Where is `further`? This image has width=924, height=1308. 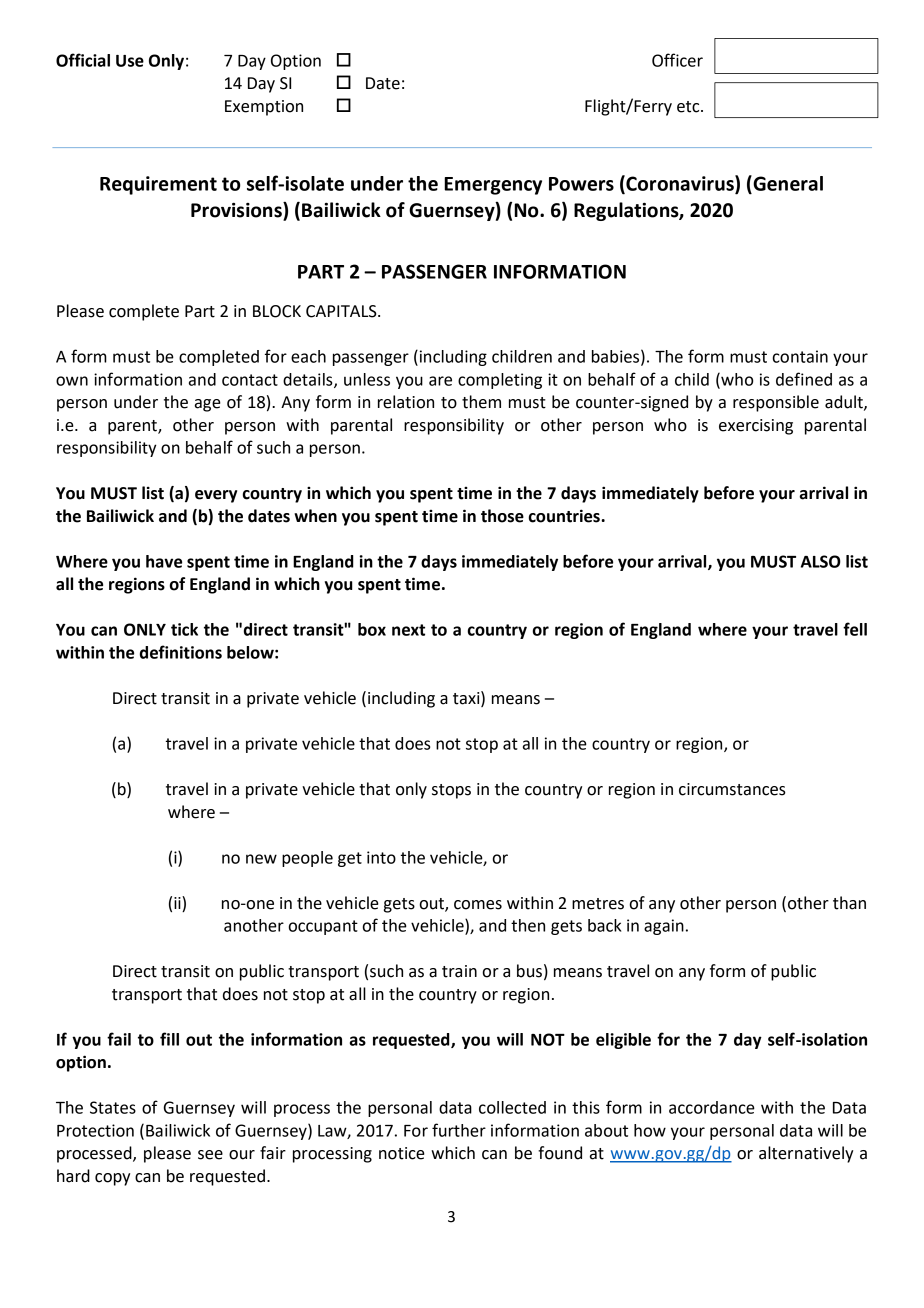 further is located at coordinates (459, 1130).
